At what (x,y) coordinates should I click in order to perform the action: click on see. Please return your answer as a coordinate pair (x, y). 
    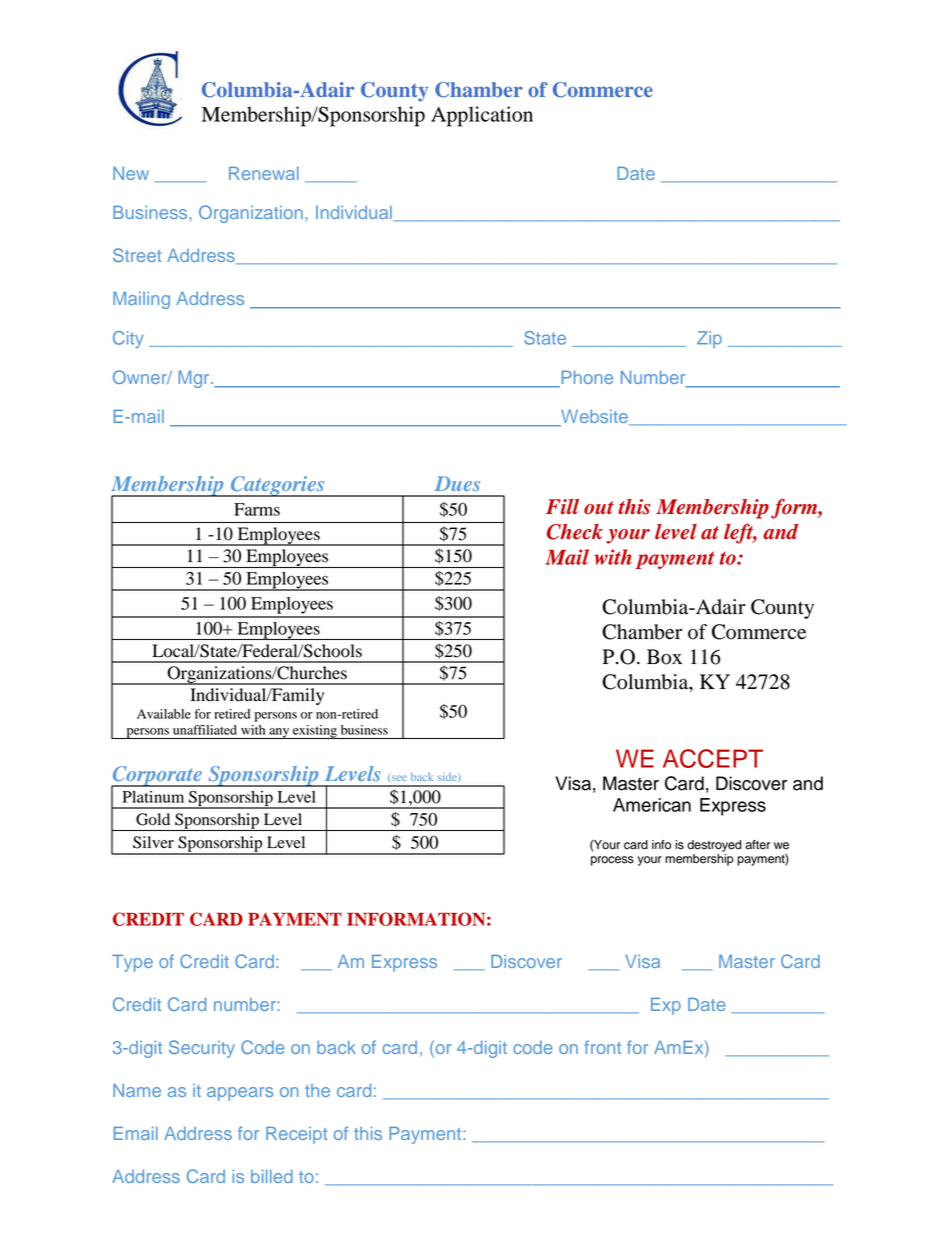
    Looking at the image, I should click on (399, 778).
